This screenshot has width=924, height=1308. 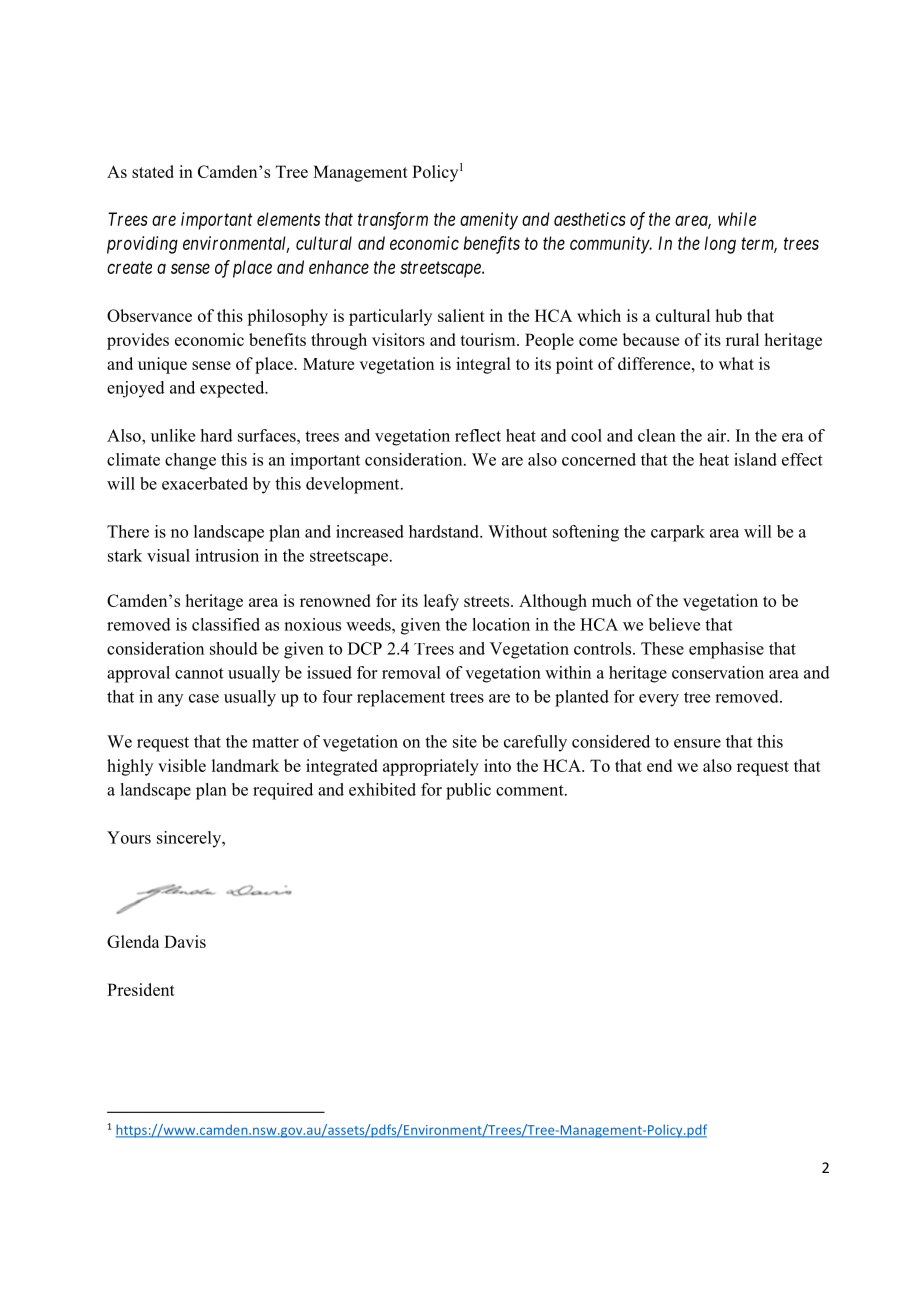 I want to click on ensure, so click(x=697, y=743).
